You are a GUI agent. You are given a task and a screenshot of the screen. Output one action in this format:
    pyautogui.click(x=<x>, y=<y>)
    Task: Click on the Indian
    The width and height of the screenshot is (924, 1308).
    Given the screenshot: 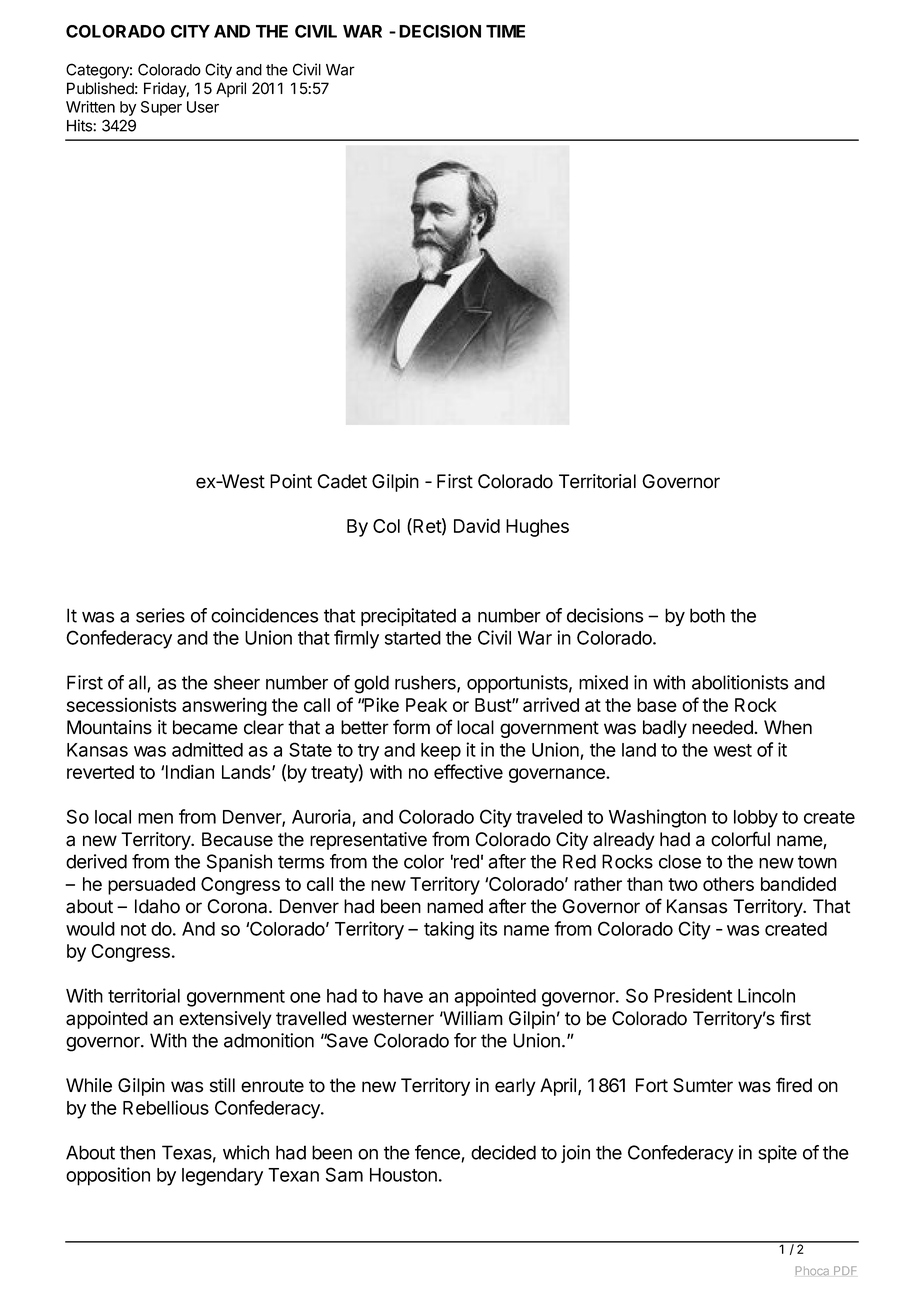 What is the action you would take?
    pyautogui.click(x=190, y=771)
